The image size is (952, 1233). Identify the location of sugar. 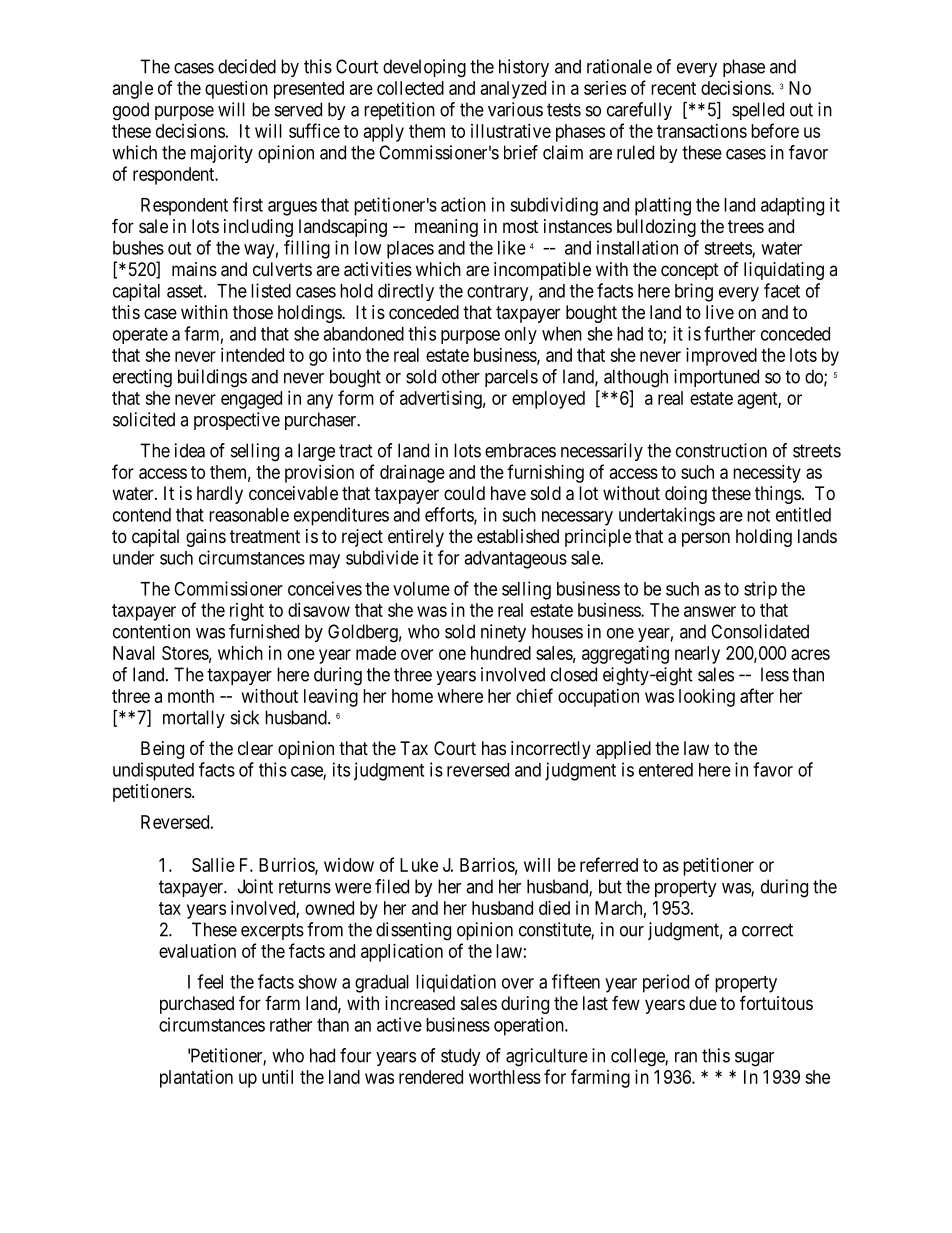
(754, 1059).
